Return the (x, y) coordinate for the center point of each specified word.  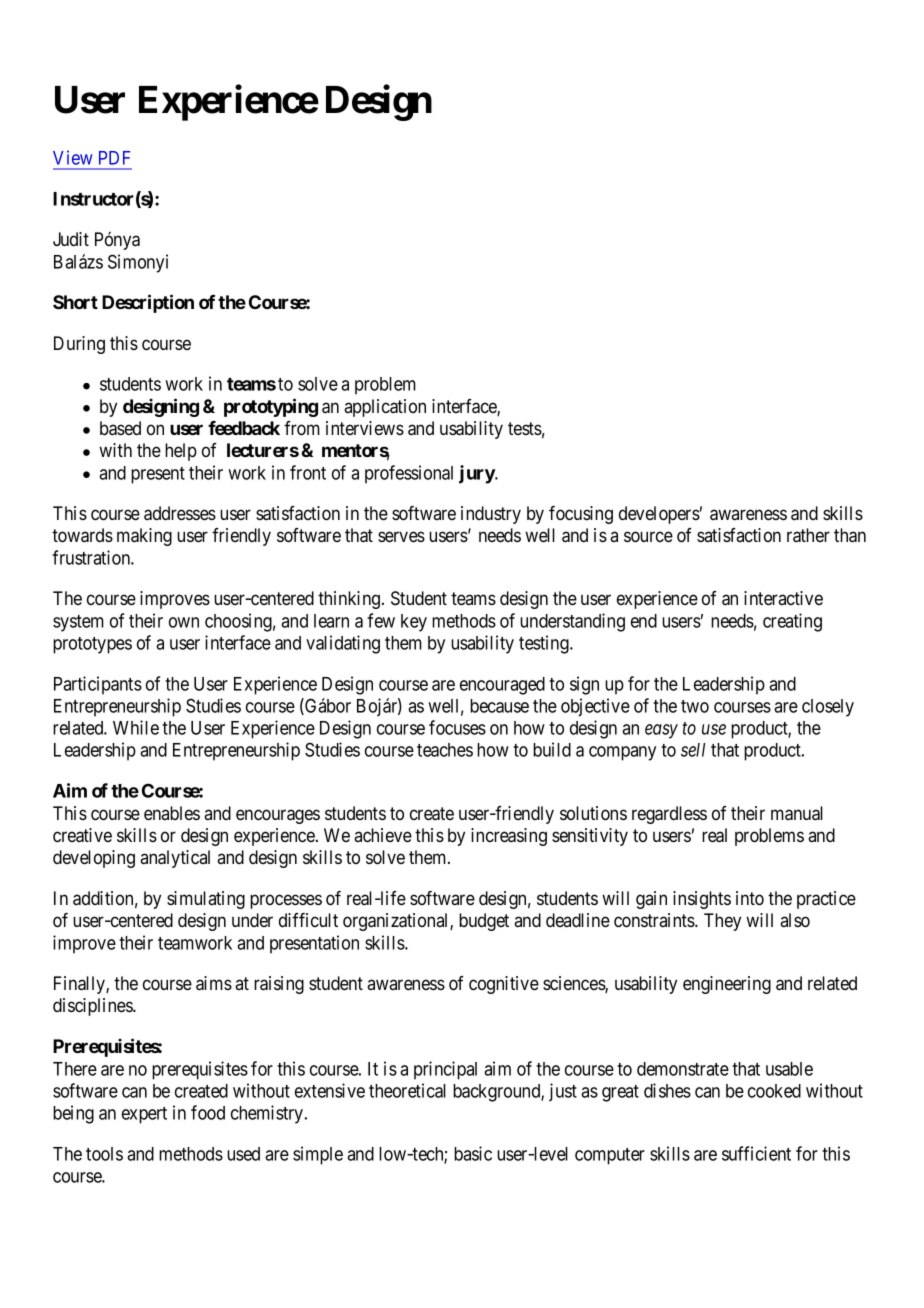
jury (477, 474)
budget (484, 922)
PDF (114, 158)
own (184, 622)
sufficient (756, 1153)
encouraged (502, 686)
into (750, 898)
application (385, 408)
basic (473, 1153)
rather (808, 535)
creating (792, 622)
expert (144, 1115)
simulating (206, 900)
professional (409, 474)
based (120, 428)
